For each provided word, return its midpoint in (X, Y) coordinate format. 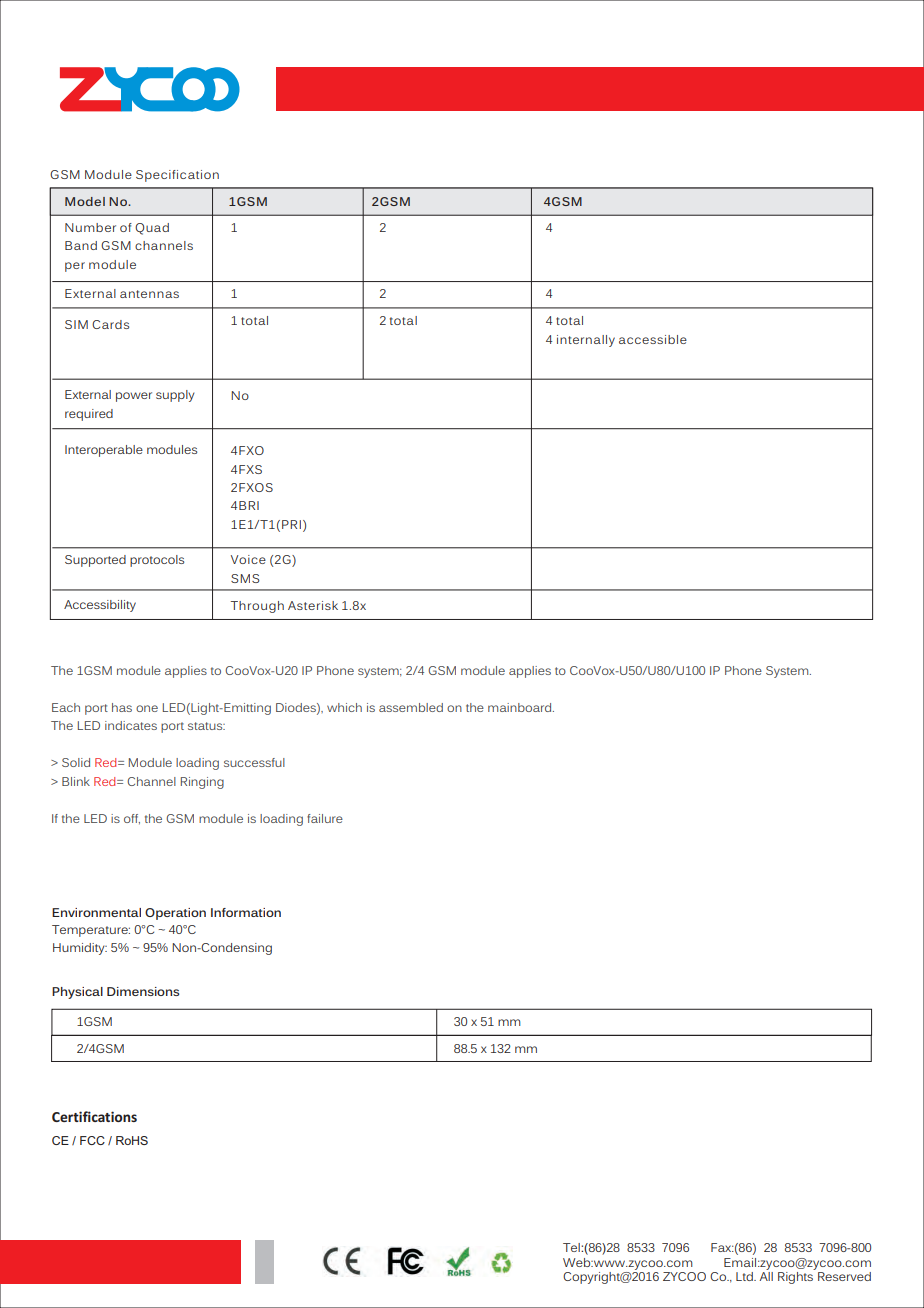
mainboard (521, 707)
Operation (175, 914)
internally (586, 341)
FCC (92, 1140)
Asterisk (313, 605)
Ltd (745, 1276)
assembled (411, 707)
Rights (795, 1278)
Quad (152, 229)
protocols (157, 561)
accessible (653, 339)
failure (325, 818)
